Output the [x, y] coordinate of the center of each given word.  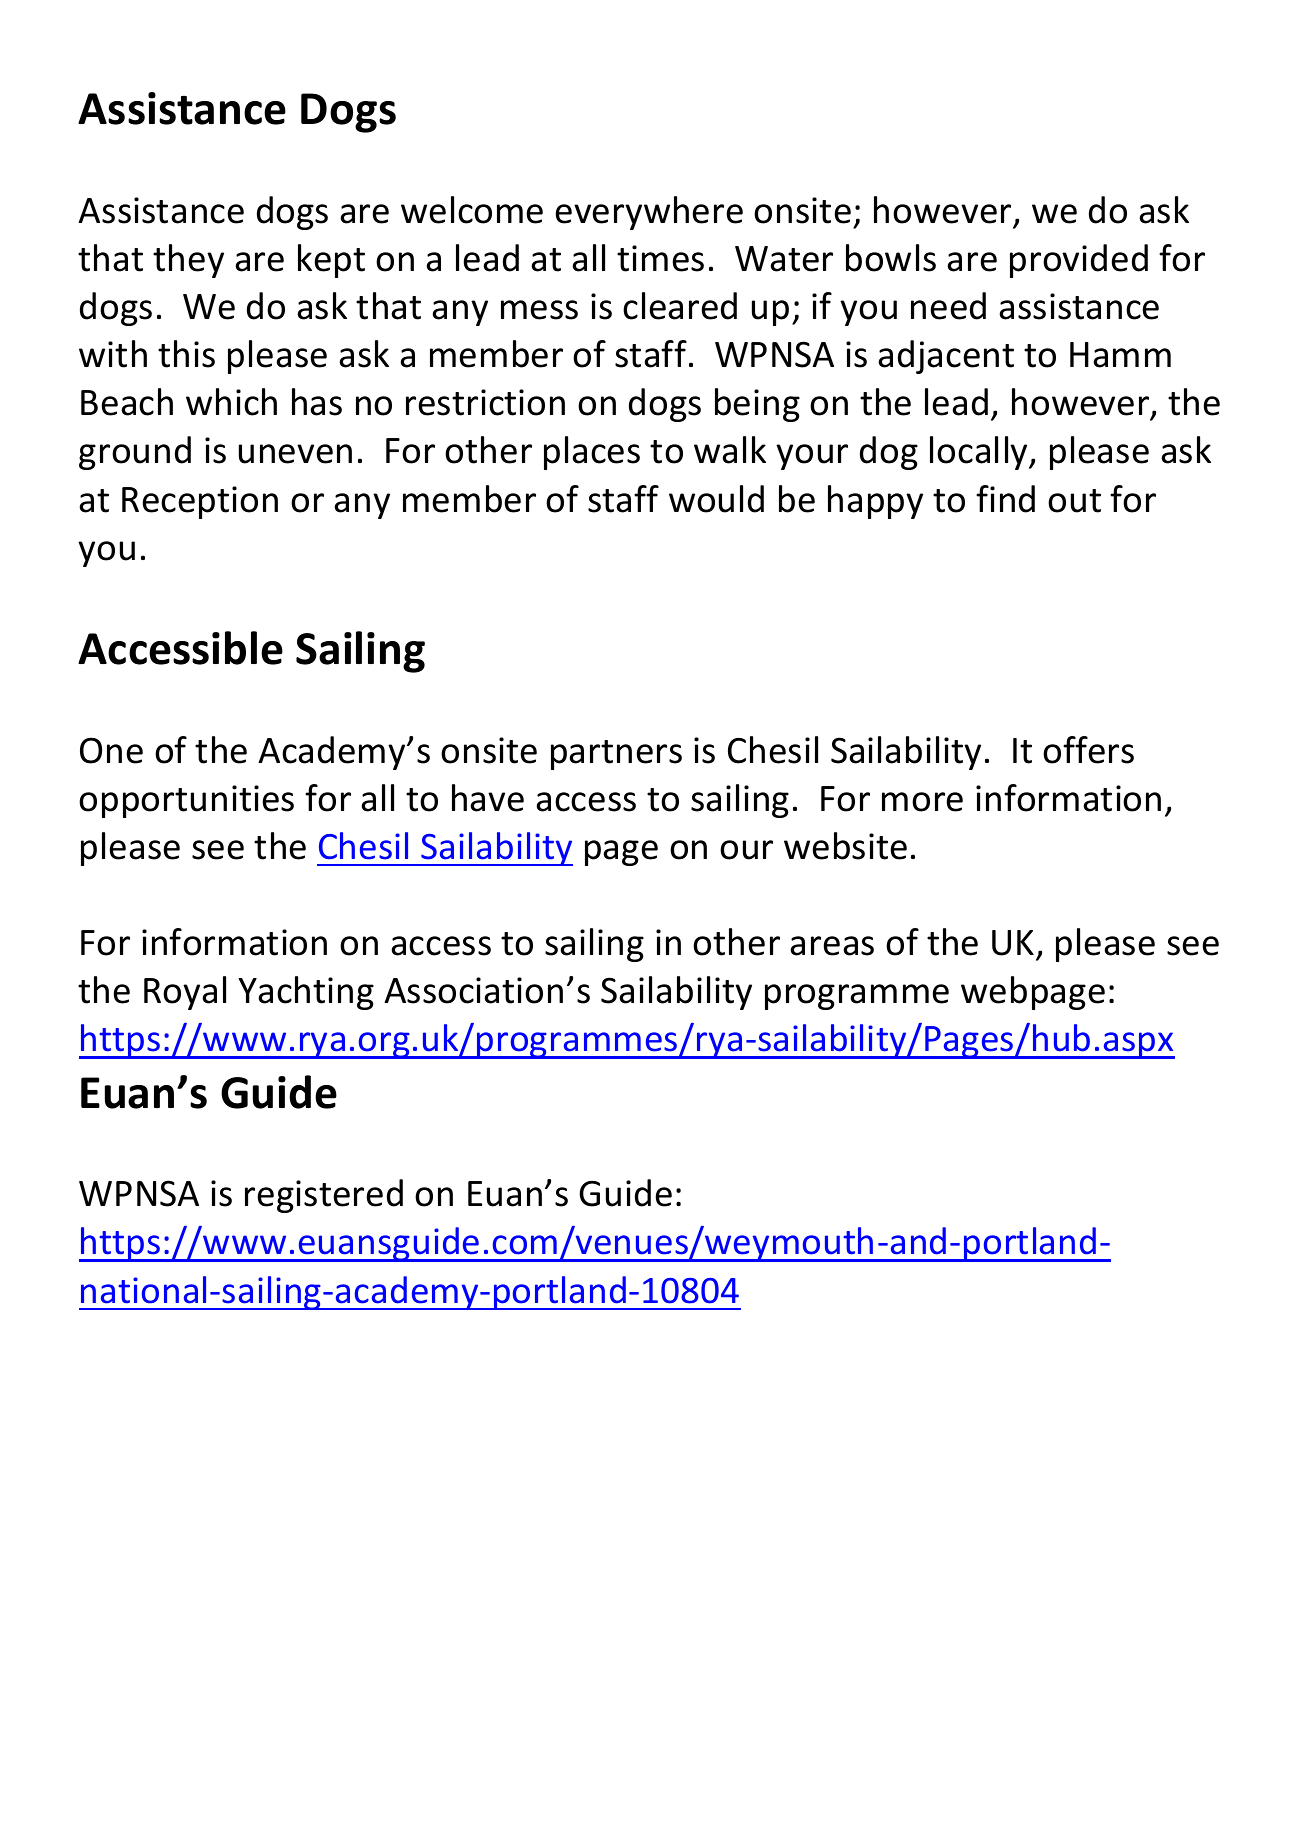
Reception [200, 502]
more [922, 802]
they [188, 261]
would [716, 499]
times [660, 258]
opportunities [186, 801]
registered [324, 1196]
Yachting [306, 993]
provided [1079, 261]
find [1005, 499]
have [488, 798]
